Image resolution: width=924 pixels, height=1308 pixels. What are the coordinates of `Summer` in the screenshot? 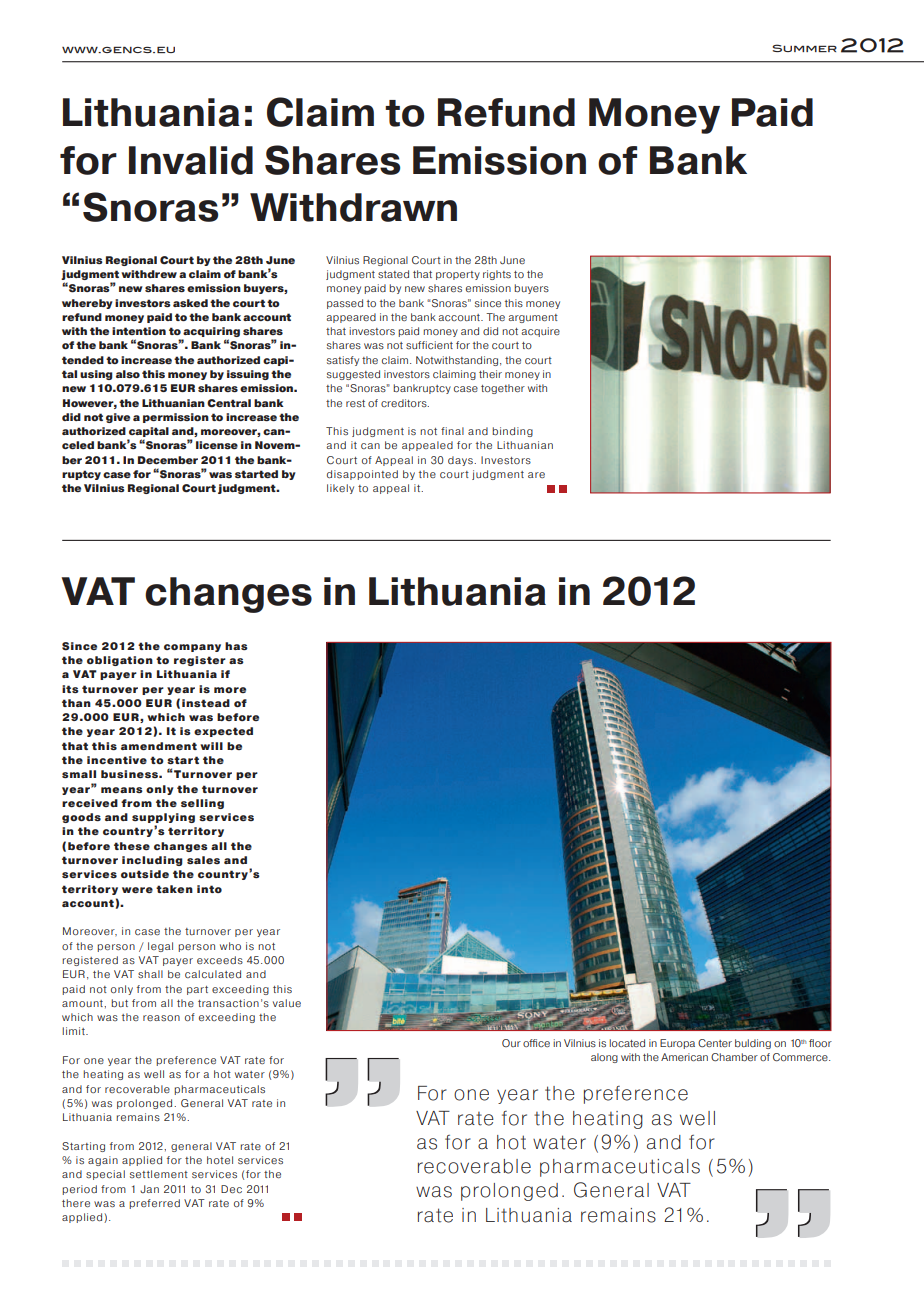 It's located at (805, 48).
